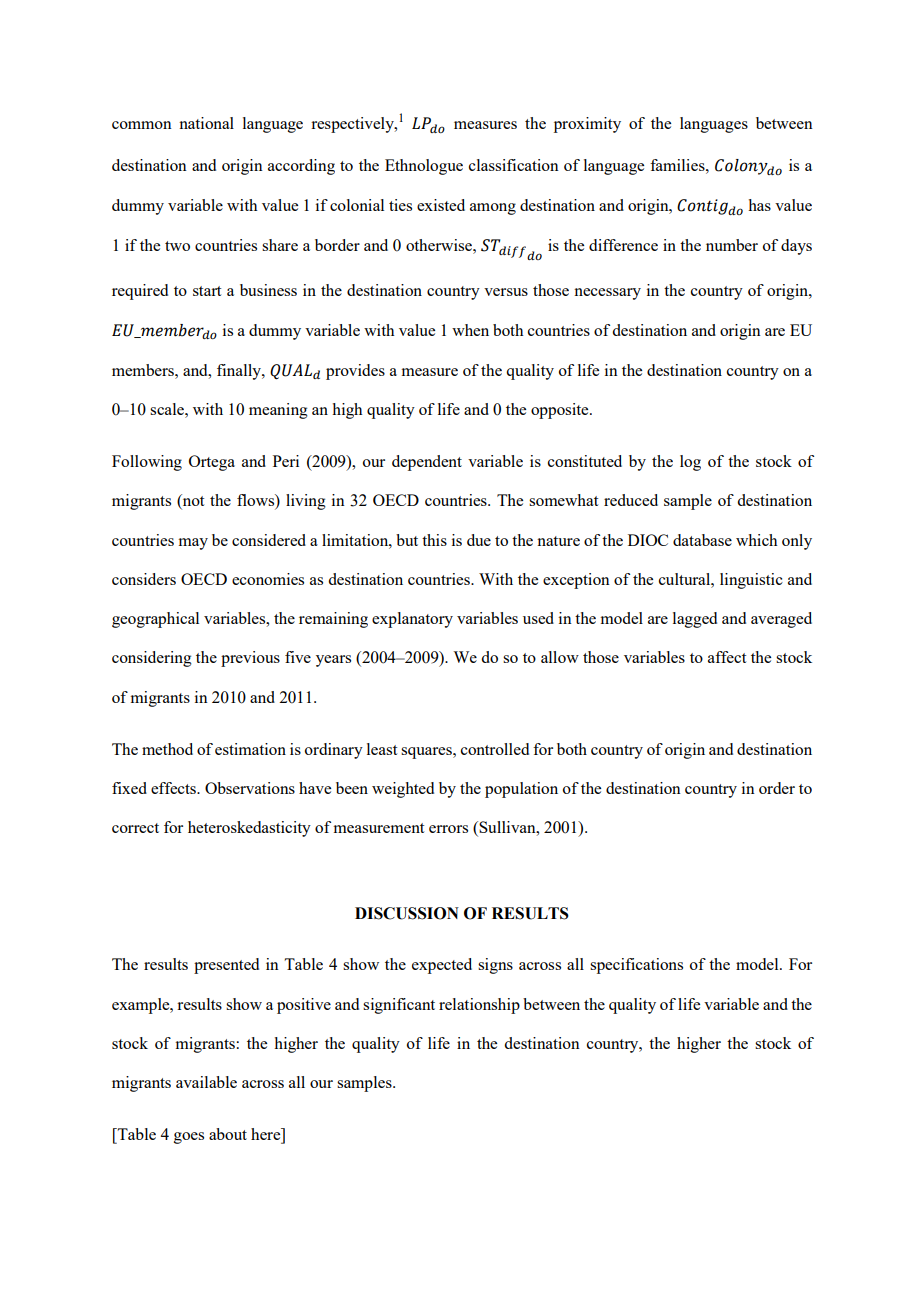 Image resolution: width=924 pixels, height=1308 pixels. Describe the element at coordinates (412, 620) in the screenshot. I see `explanatory` at that location.
